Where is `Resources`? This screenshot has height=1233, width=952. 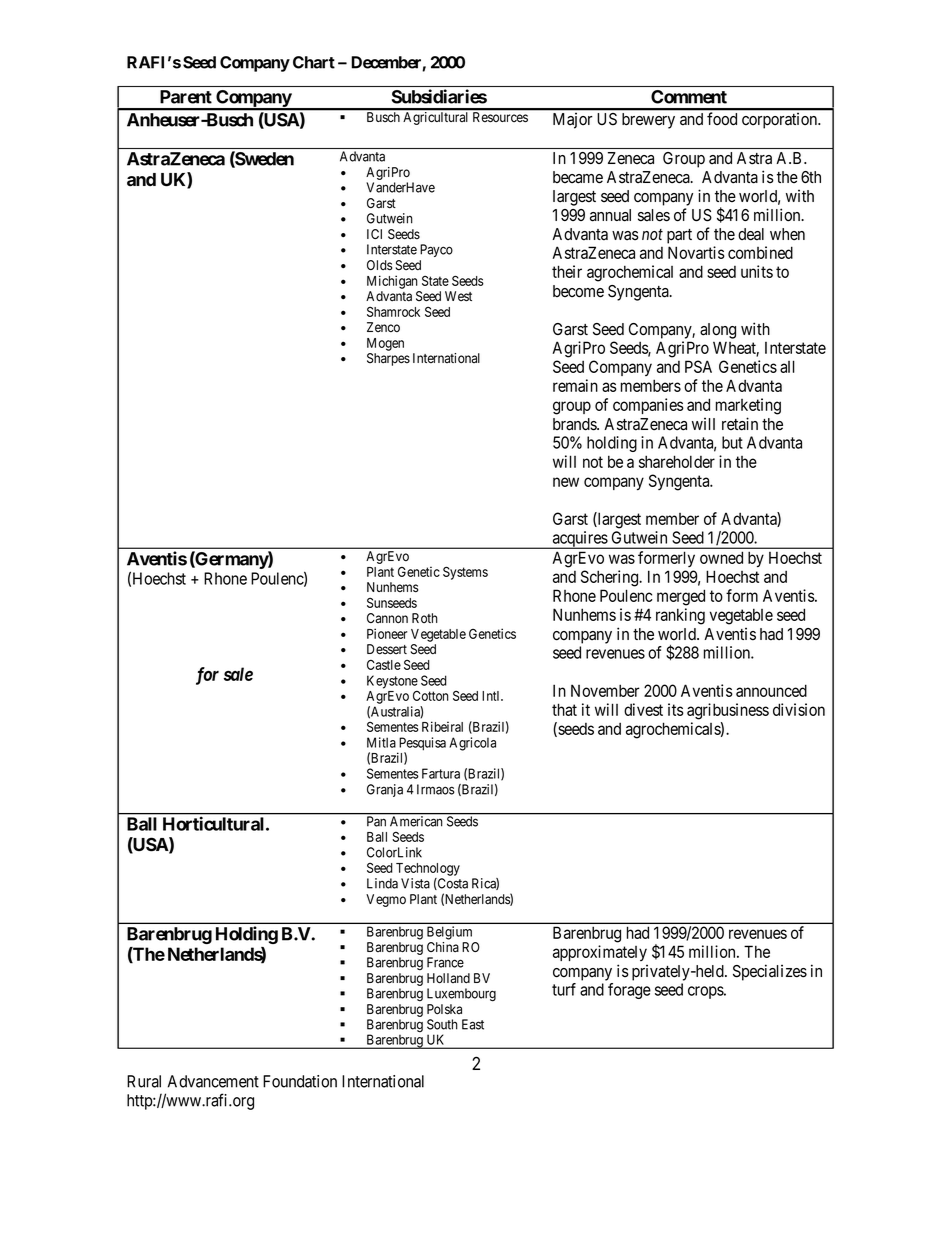 Resources is located at coordinates (500, 117).
